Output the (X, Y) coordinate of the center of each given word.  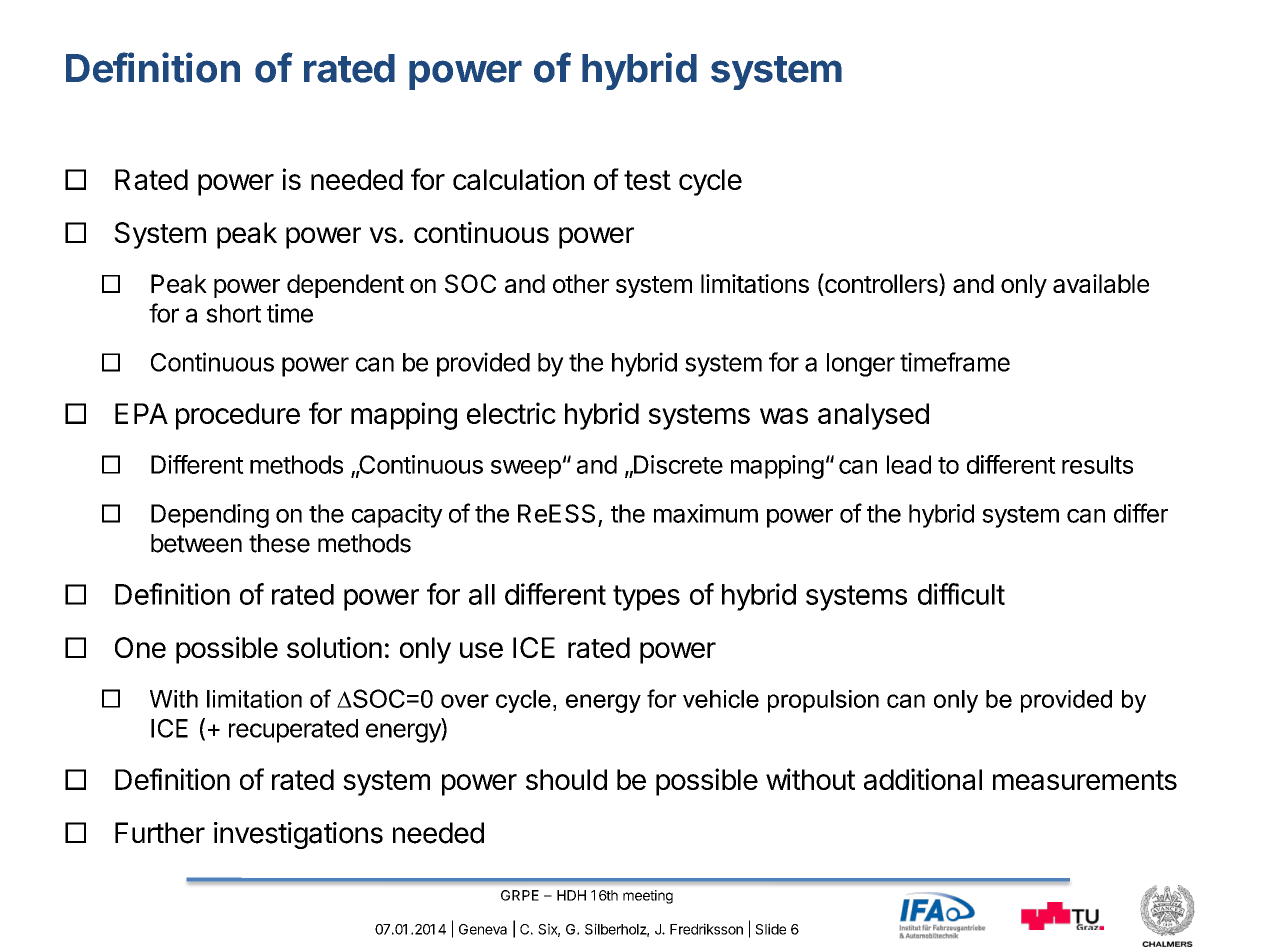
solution (334, 647)
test (647, 180)
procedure (238, 416)
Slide (770, 929)
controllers (881, 284)
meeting (648, 897)
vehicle (721, 699)
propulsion (823, 701)
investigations (298, 835)
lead (909, 464)
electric (511, 413)
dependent (345, 286)
